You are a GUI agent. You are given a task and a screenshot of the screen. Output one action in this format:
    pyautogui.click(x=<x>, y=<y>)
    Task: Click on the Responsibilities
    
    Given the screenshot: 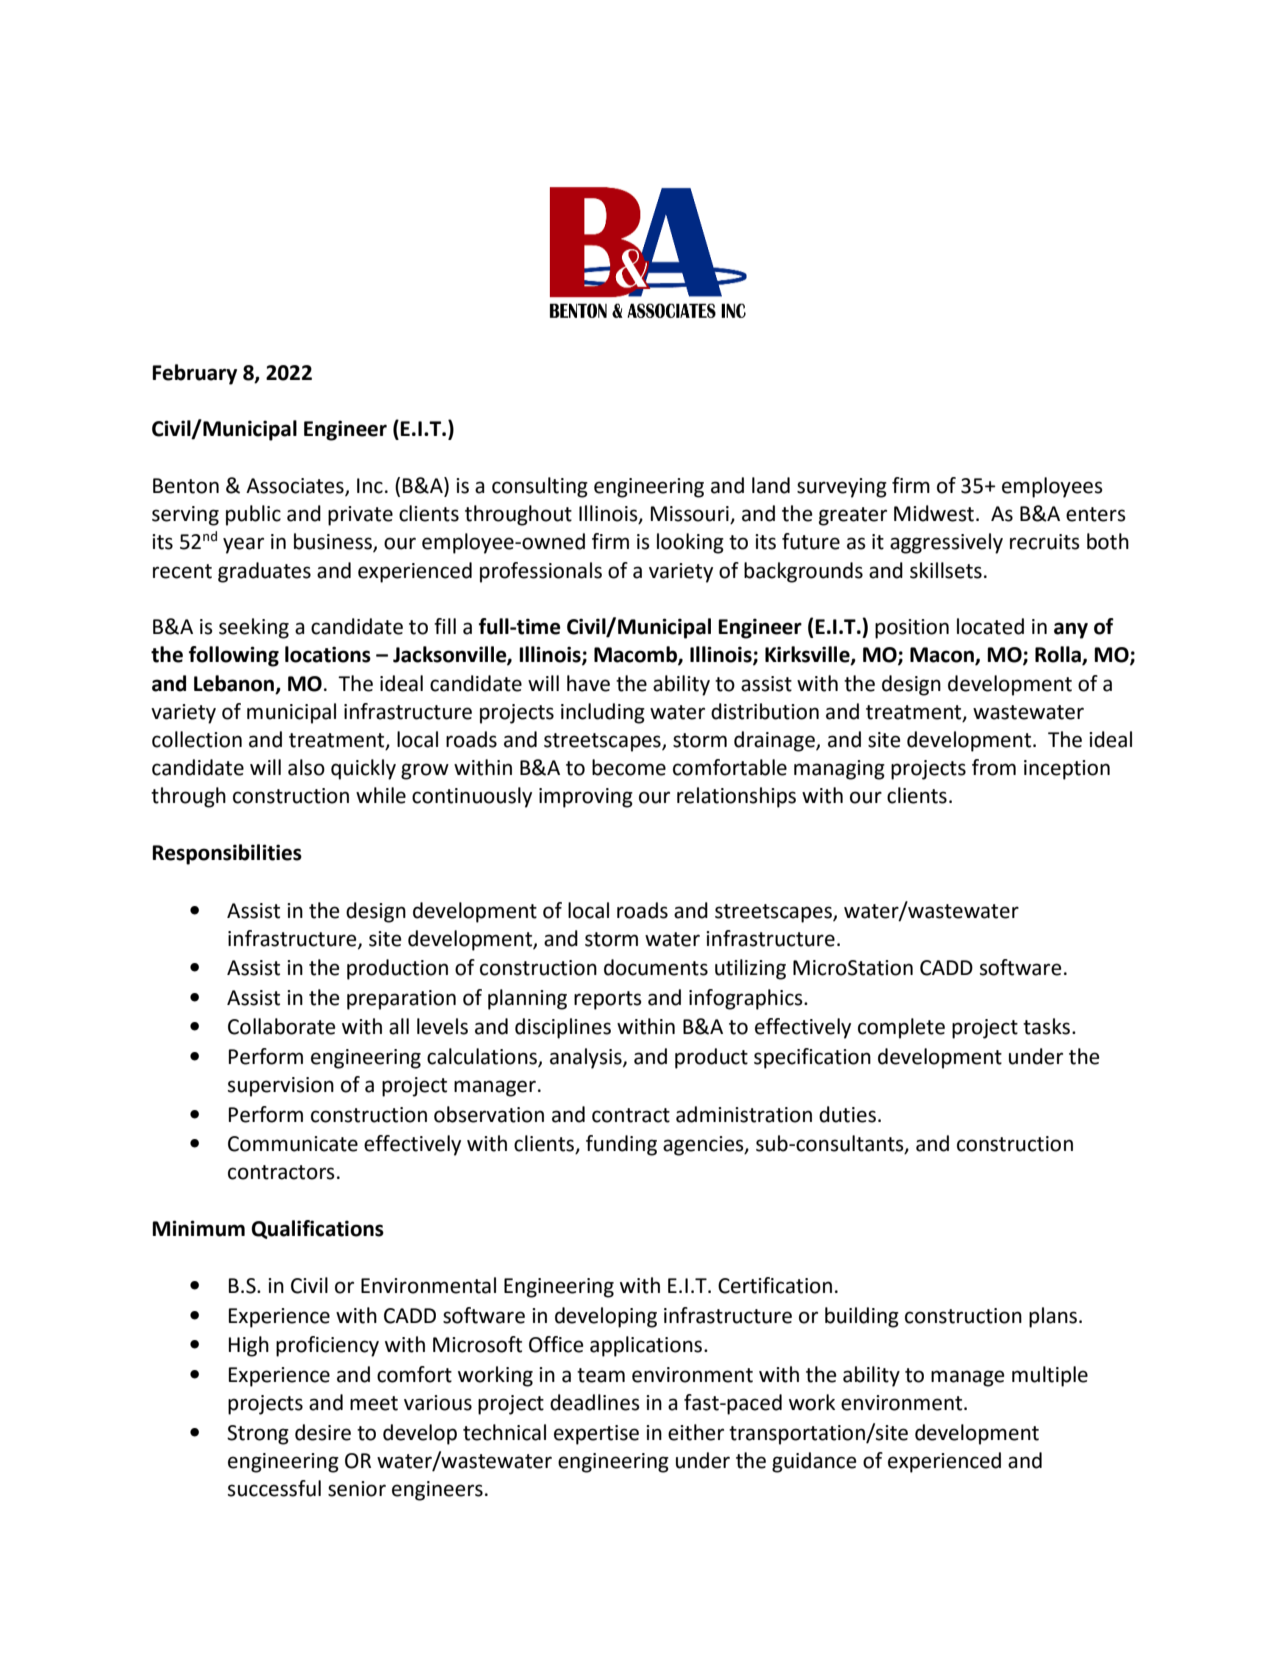 What is the action you would take?
    pyautogui.click(x=227, y=854)
